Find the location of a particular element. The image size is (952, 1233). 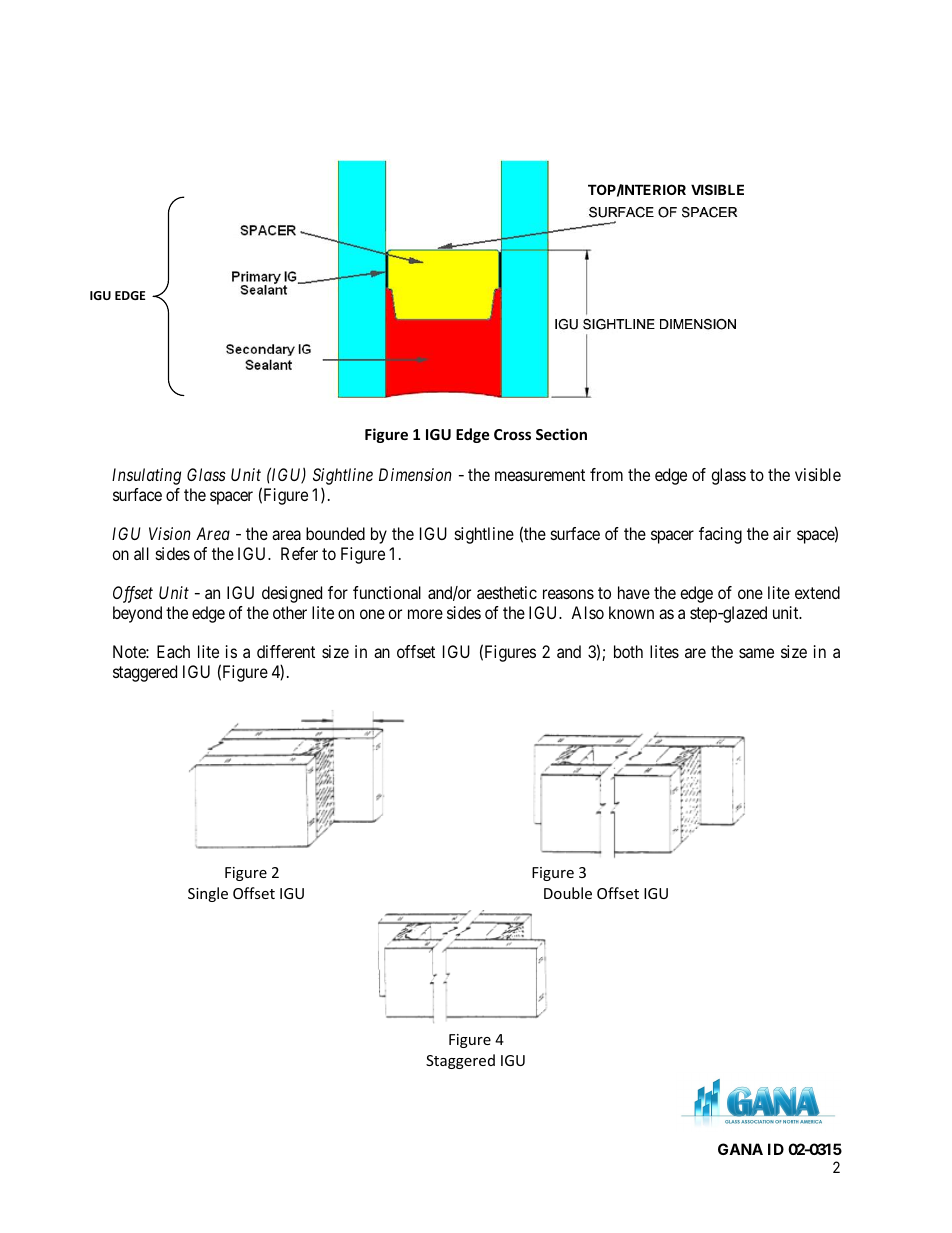

Single is located at coordinates (208, 894).
